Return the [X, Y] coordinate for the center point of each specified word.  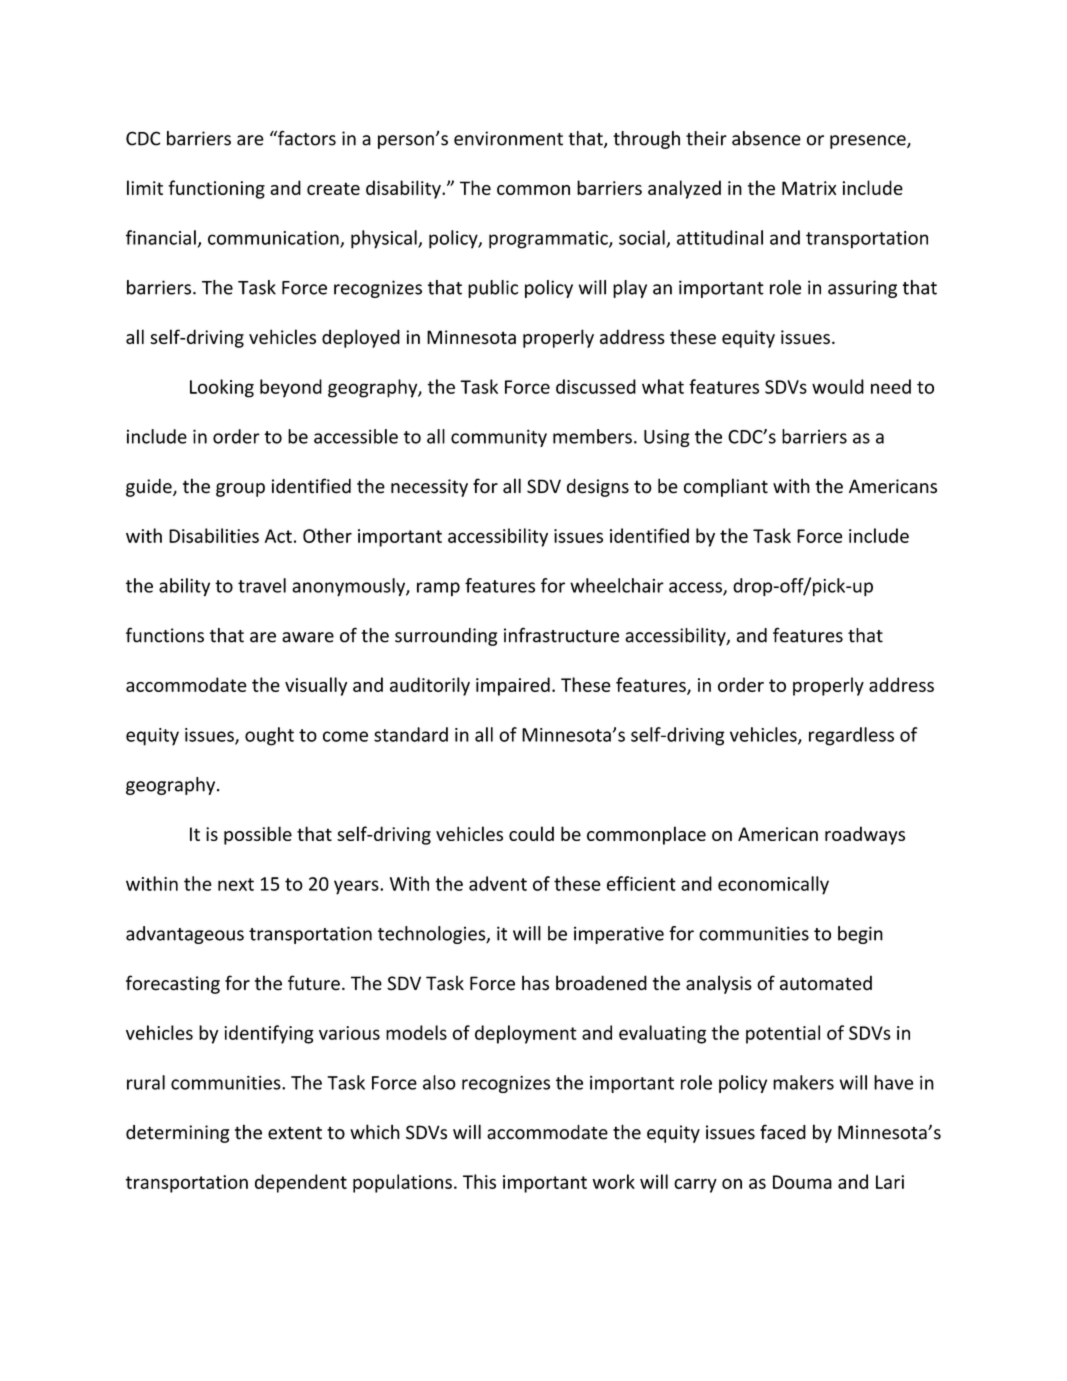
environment [508, 138]
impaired [513, 686]
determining [177, 1134]
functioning [216, 189]
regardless [851, 736]
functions [165, 635]
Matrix [809, 188]
